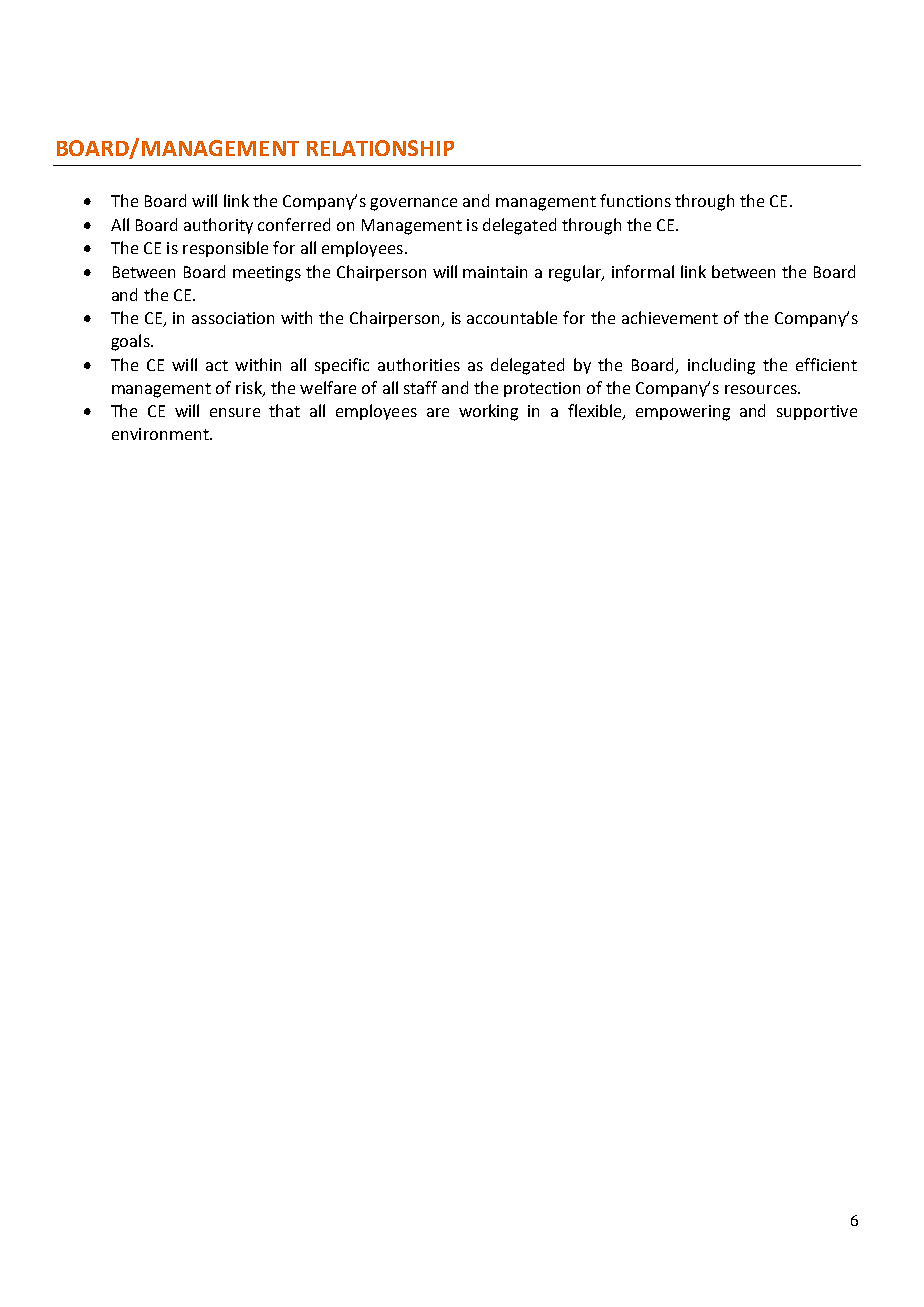 The width and height of the document is (924, 1307). What do you see at coordinates (495, 272) in the document?
I see `maintain` at bounding box center [495, 272].
